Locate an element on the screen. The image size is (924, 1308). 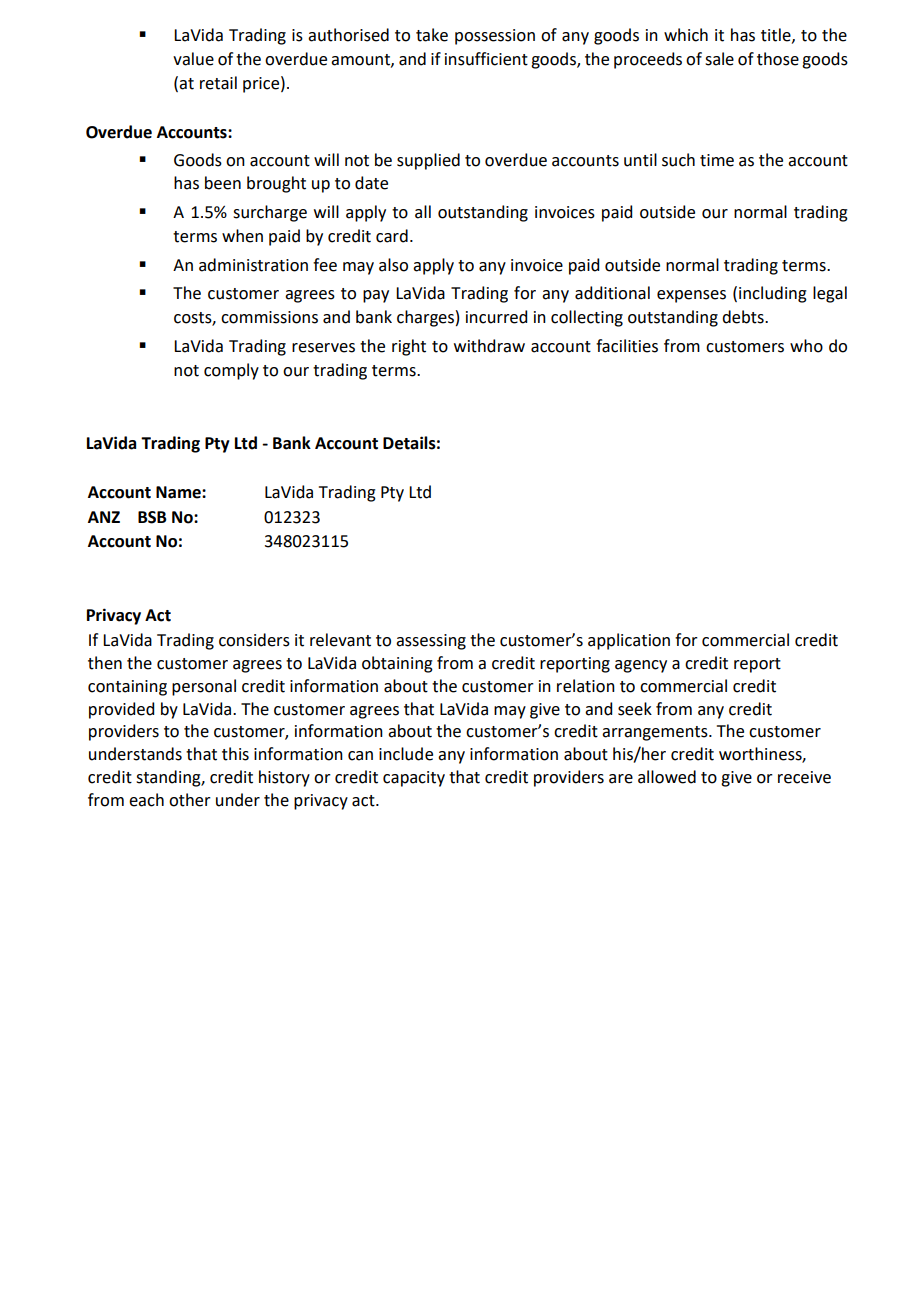
capacity is located at coordinates (414, 779).
